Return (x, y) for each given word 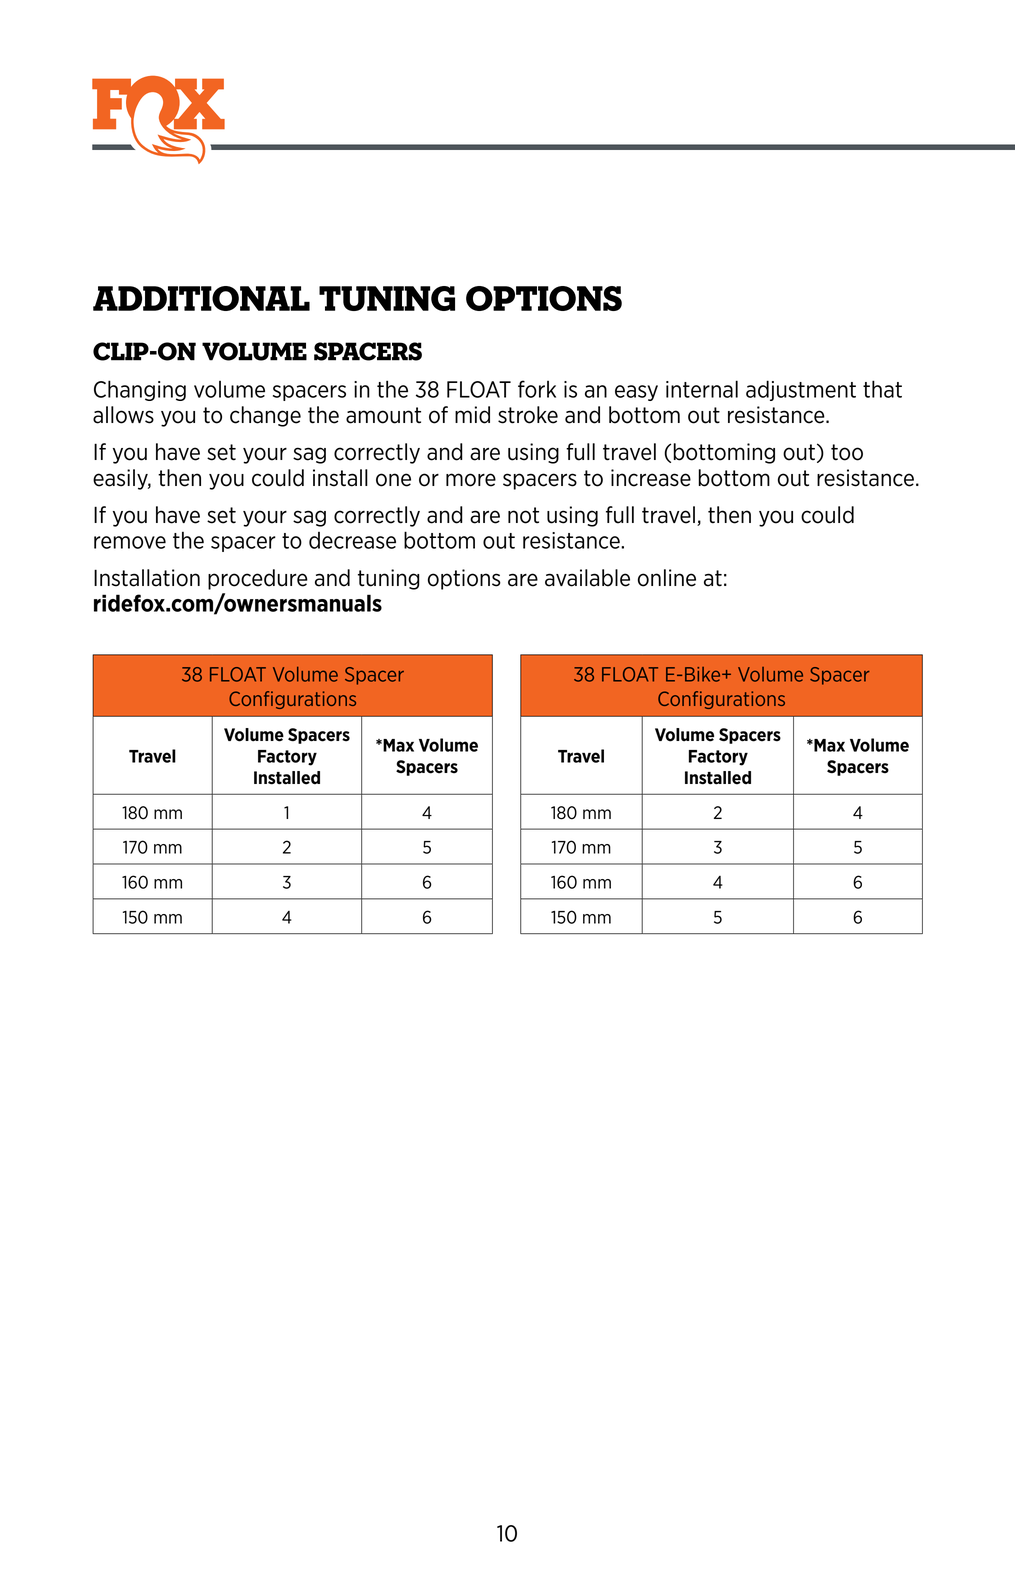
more (471, 480)
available (587, 578)
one (393, 480)
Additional (201, 298)
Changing (140, 390)
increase (651, 478)
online (667, 578)
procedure (258, 579)
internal (702, 389)
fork (537, 389)
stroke (528, 415)
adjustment (801, 390)
